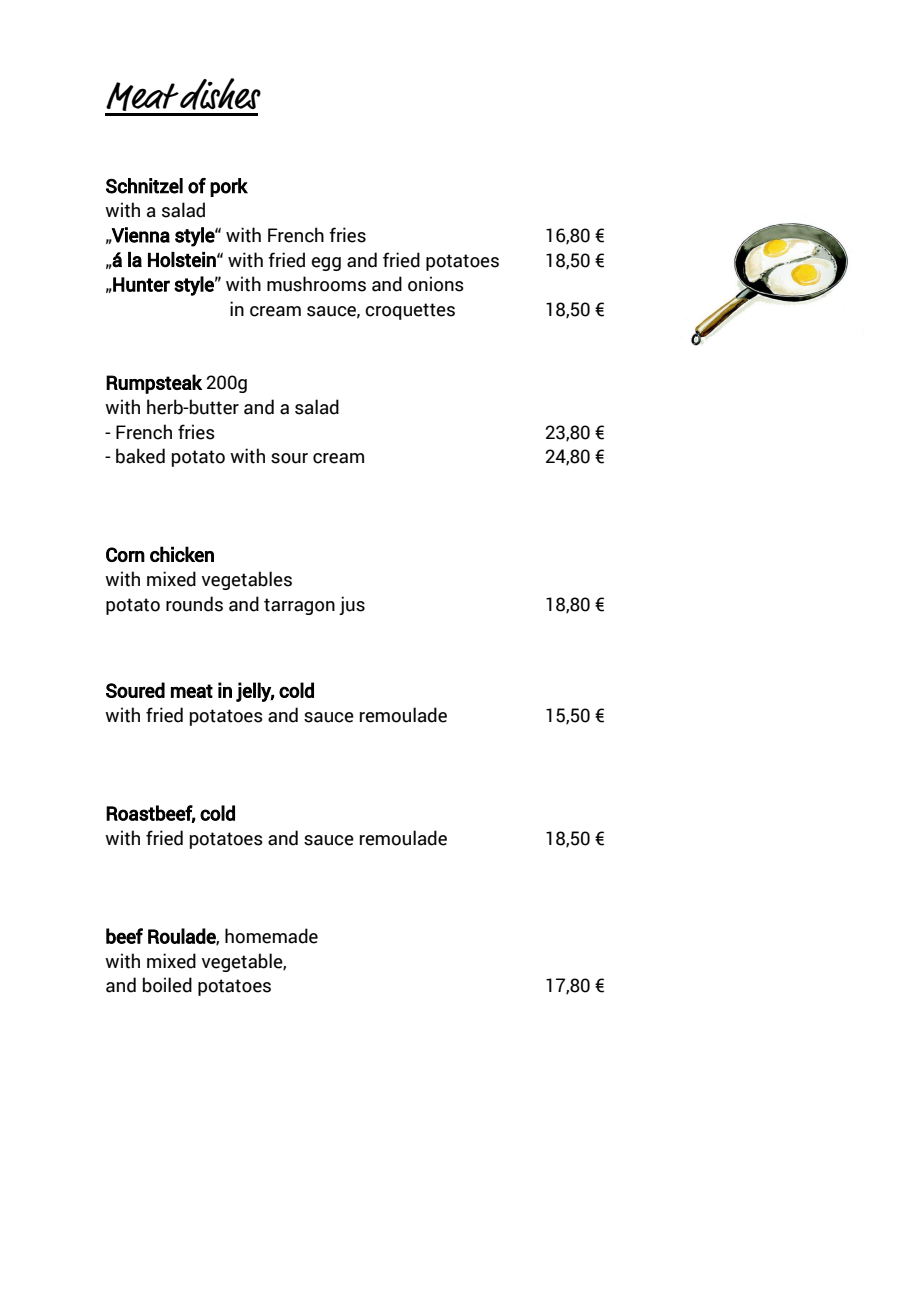 The width and height of the screenshot is (924, 1308). What do you see at coordinates (326, 264) in the screenshot?
I see `egg` at bounding box center [326, 264].
